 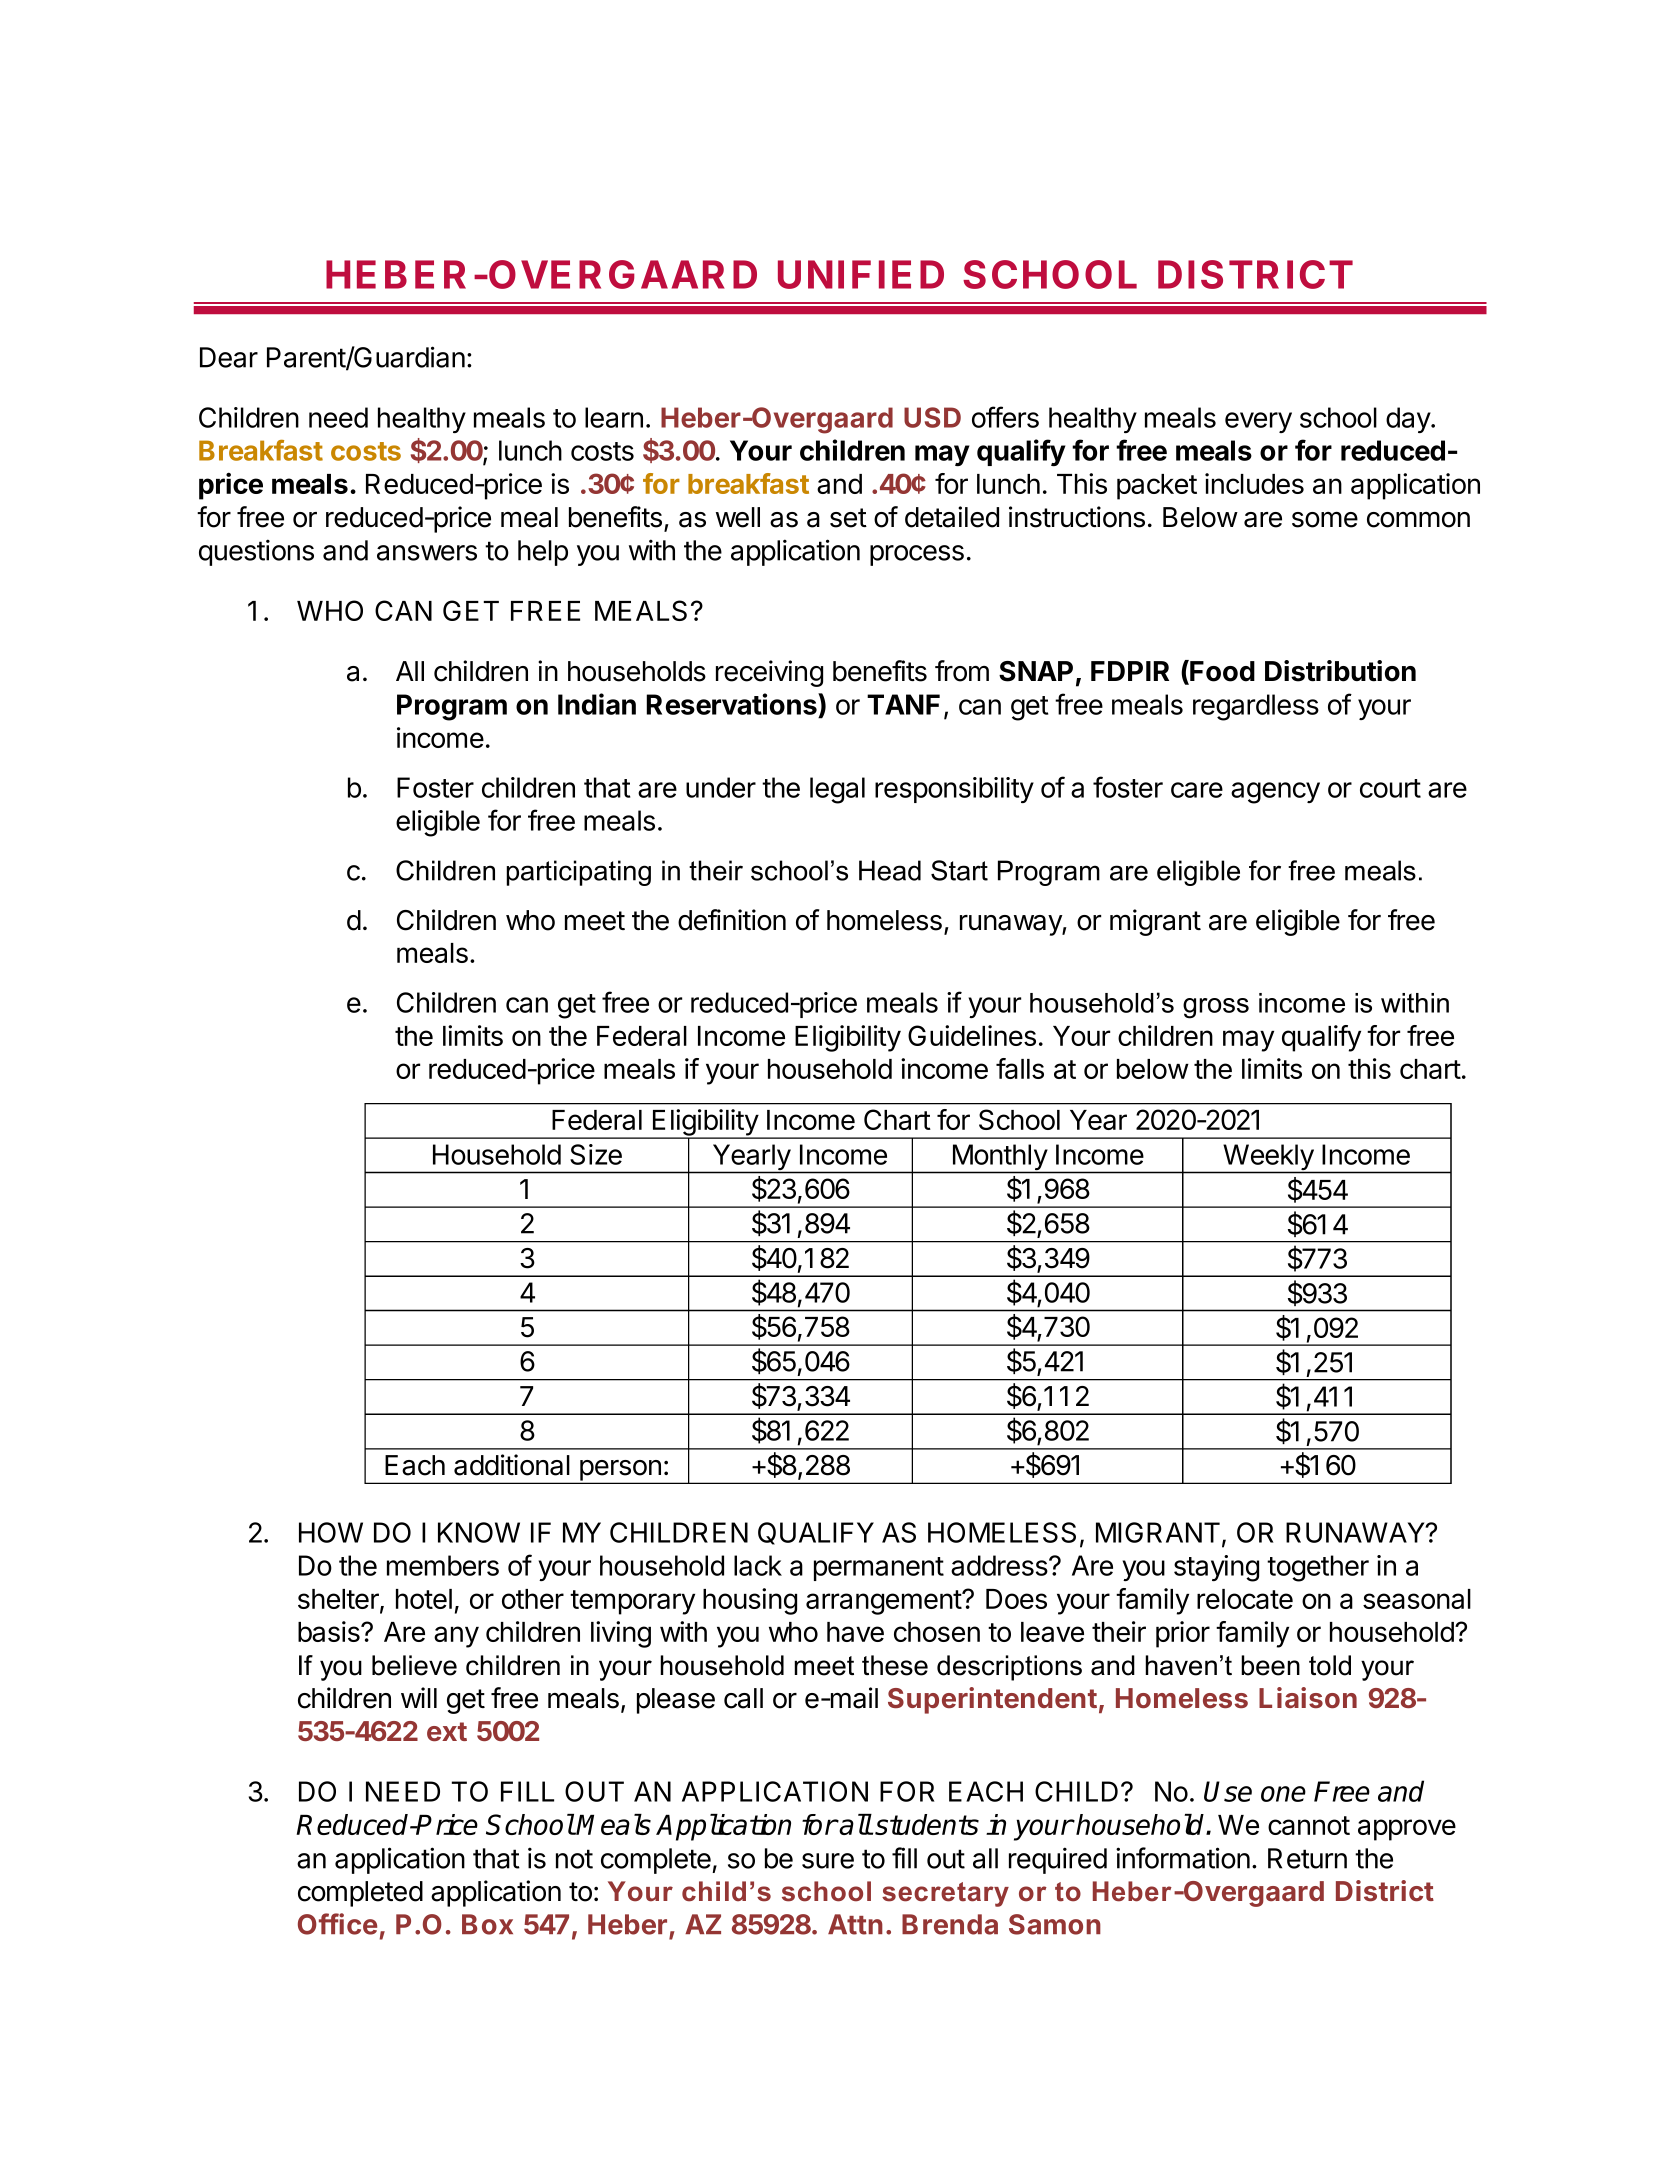 What do you see at coordinates (597, 704) in the document?
I see `Indian` at bounding box center [597, 704].
